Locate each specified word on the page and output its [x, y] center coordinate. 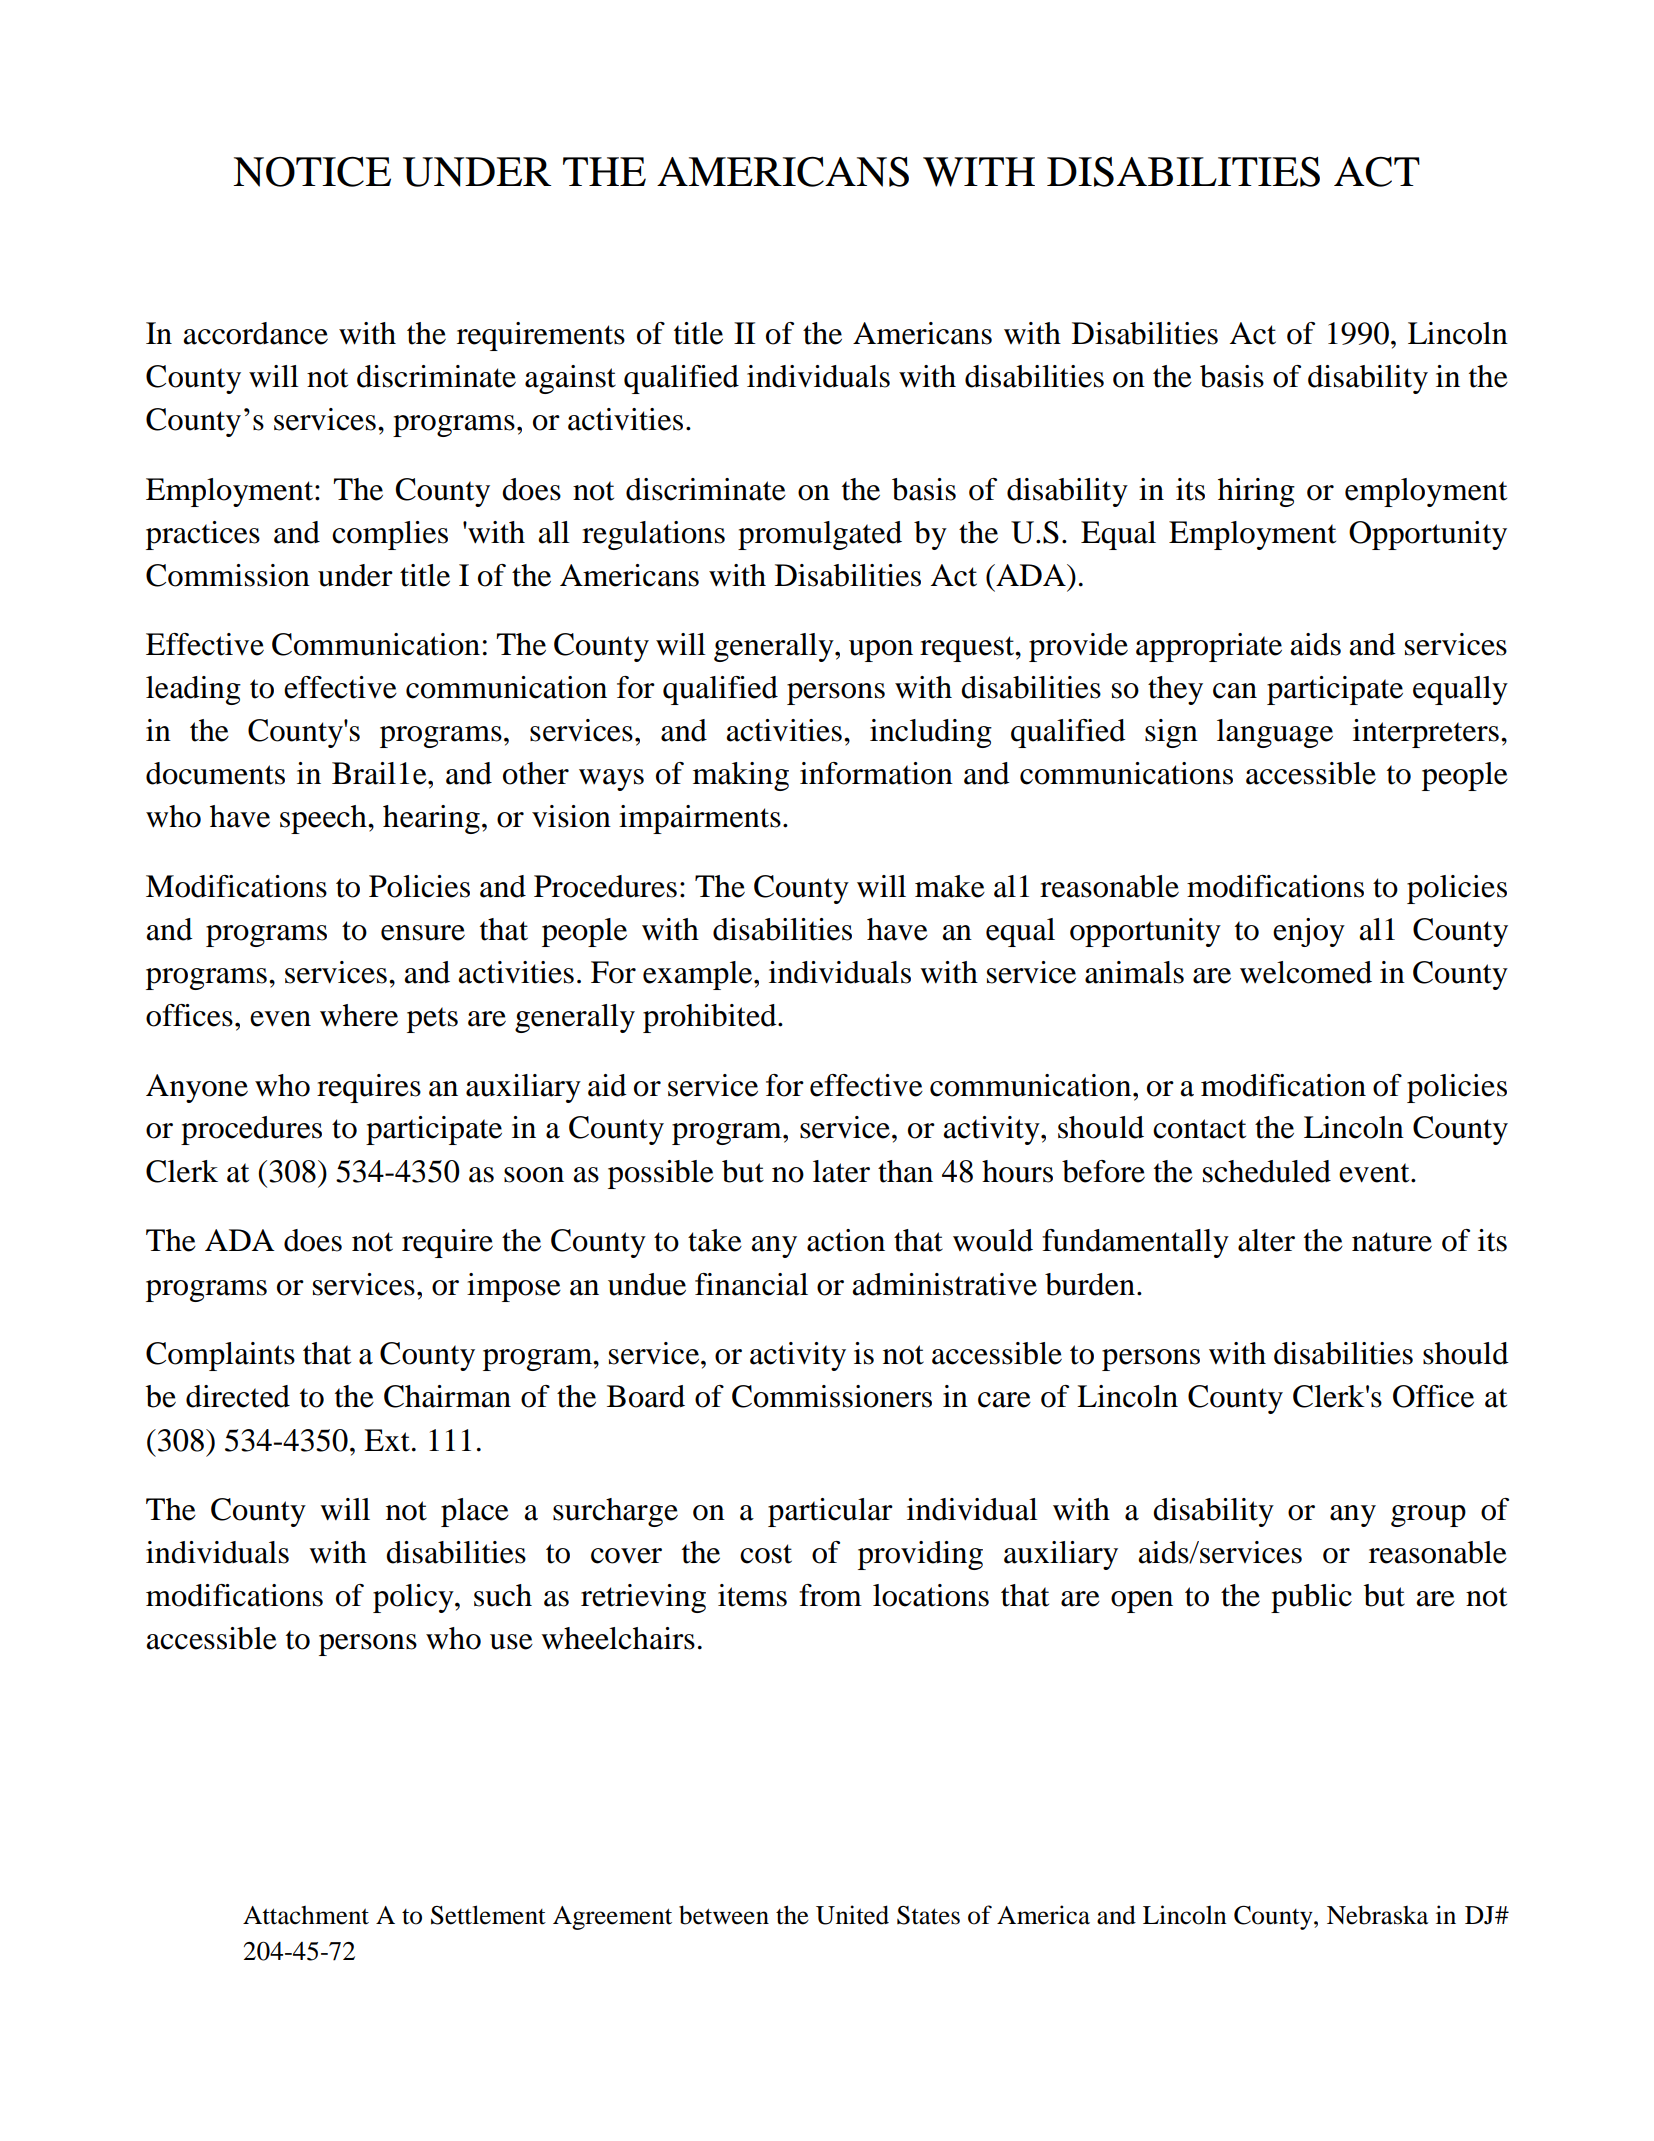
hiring [1256, 492]
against [570, 379]
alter [1266, 1240]
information [876, 773]
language [1275, 733]
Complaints [220, 1356]
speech [324, 819]
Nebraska [1377, 1915]
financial [751, 1284]
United [852, 1915]
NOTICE [312, 172]
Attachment [306, 1915]
